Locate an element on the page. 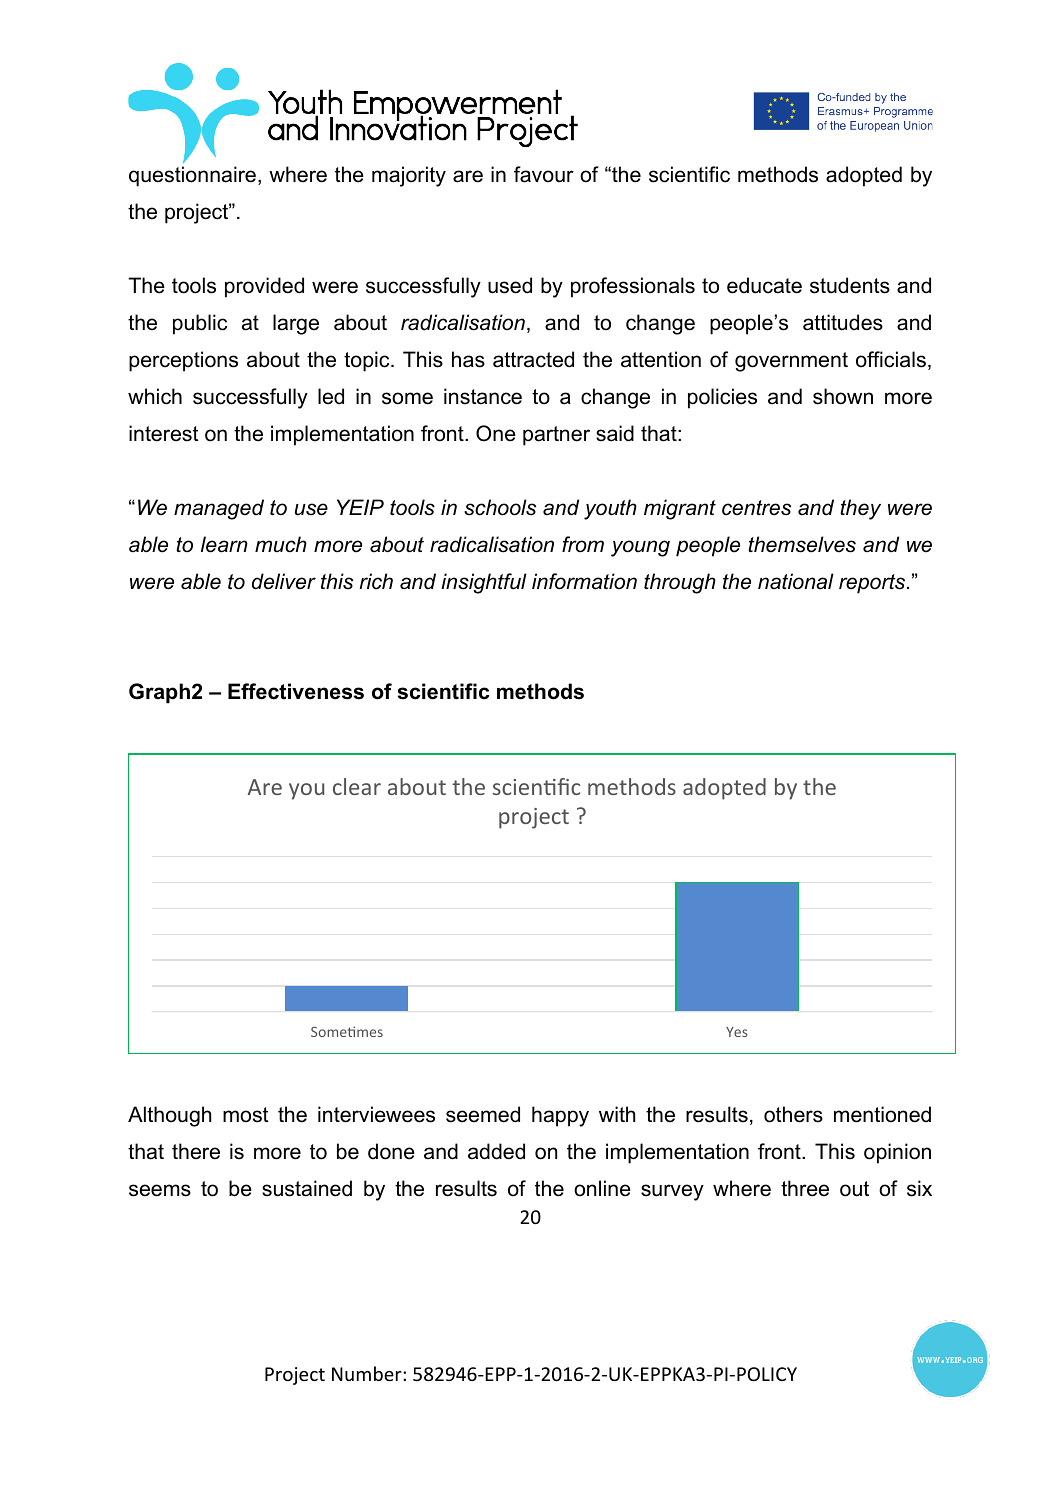 The image size is (1061, 1502). most is located at coordinates (246, 1115).
